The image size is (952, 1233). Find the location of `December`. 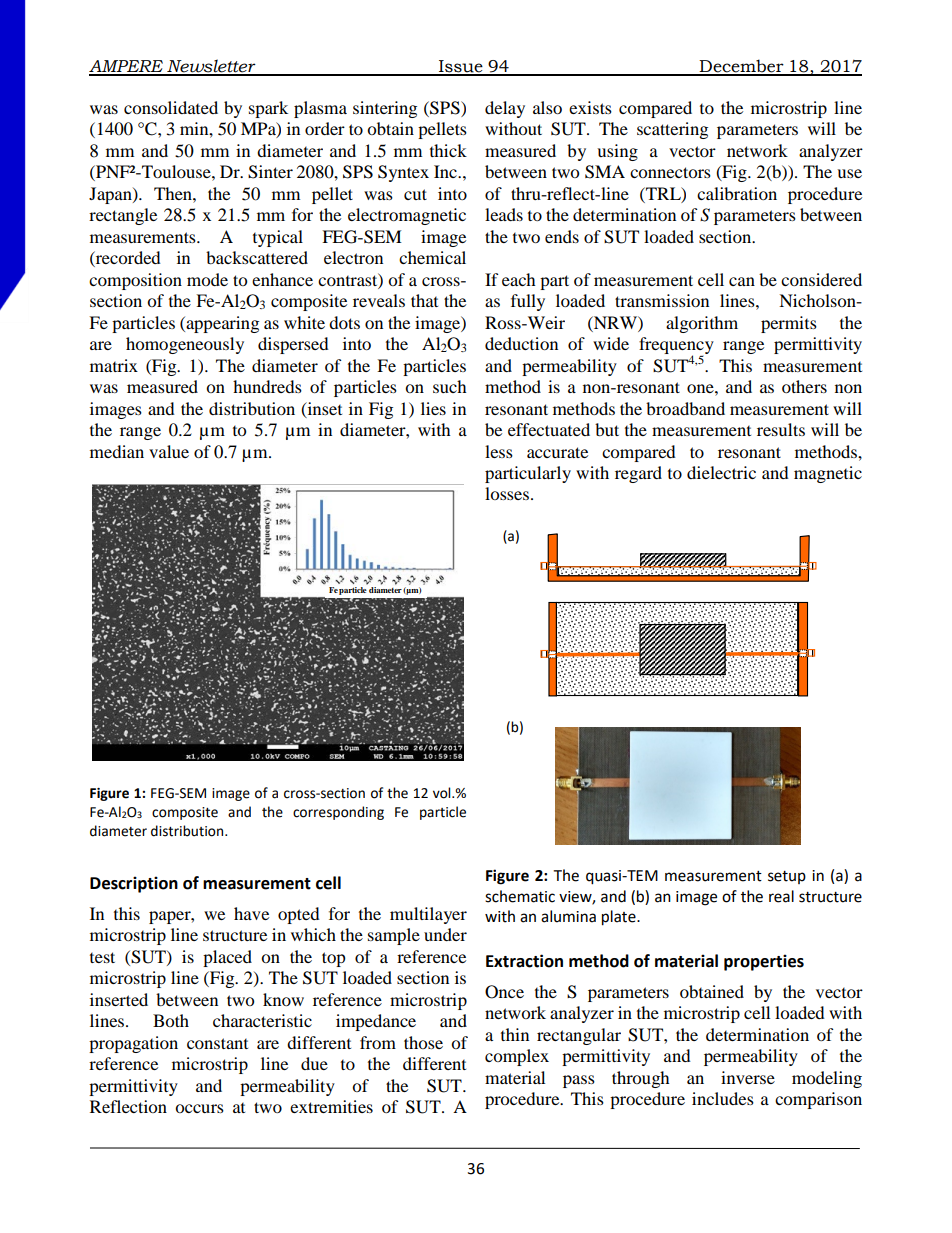

December is located at coordinates (742, 67).
